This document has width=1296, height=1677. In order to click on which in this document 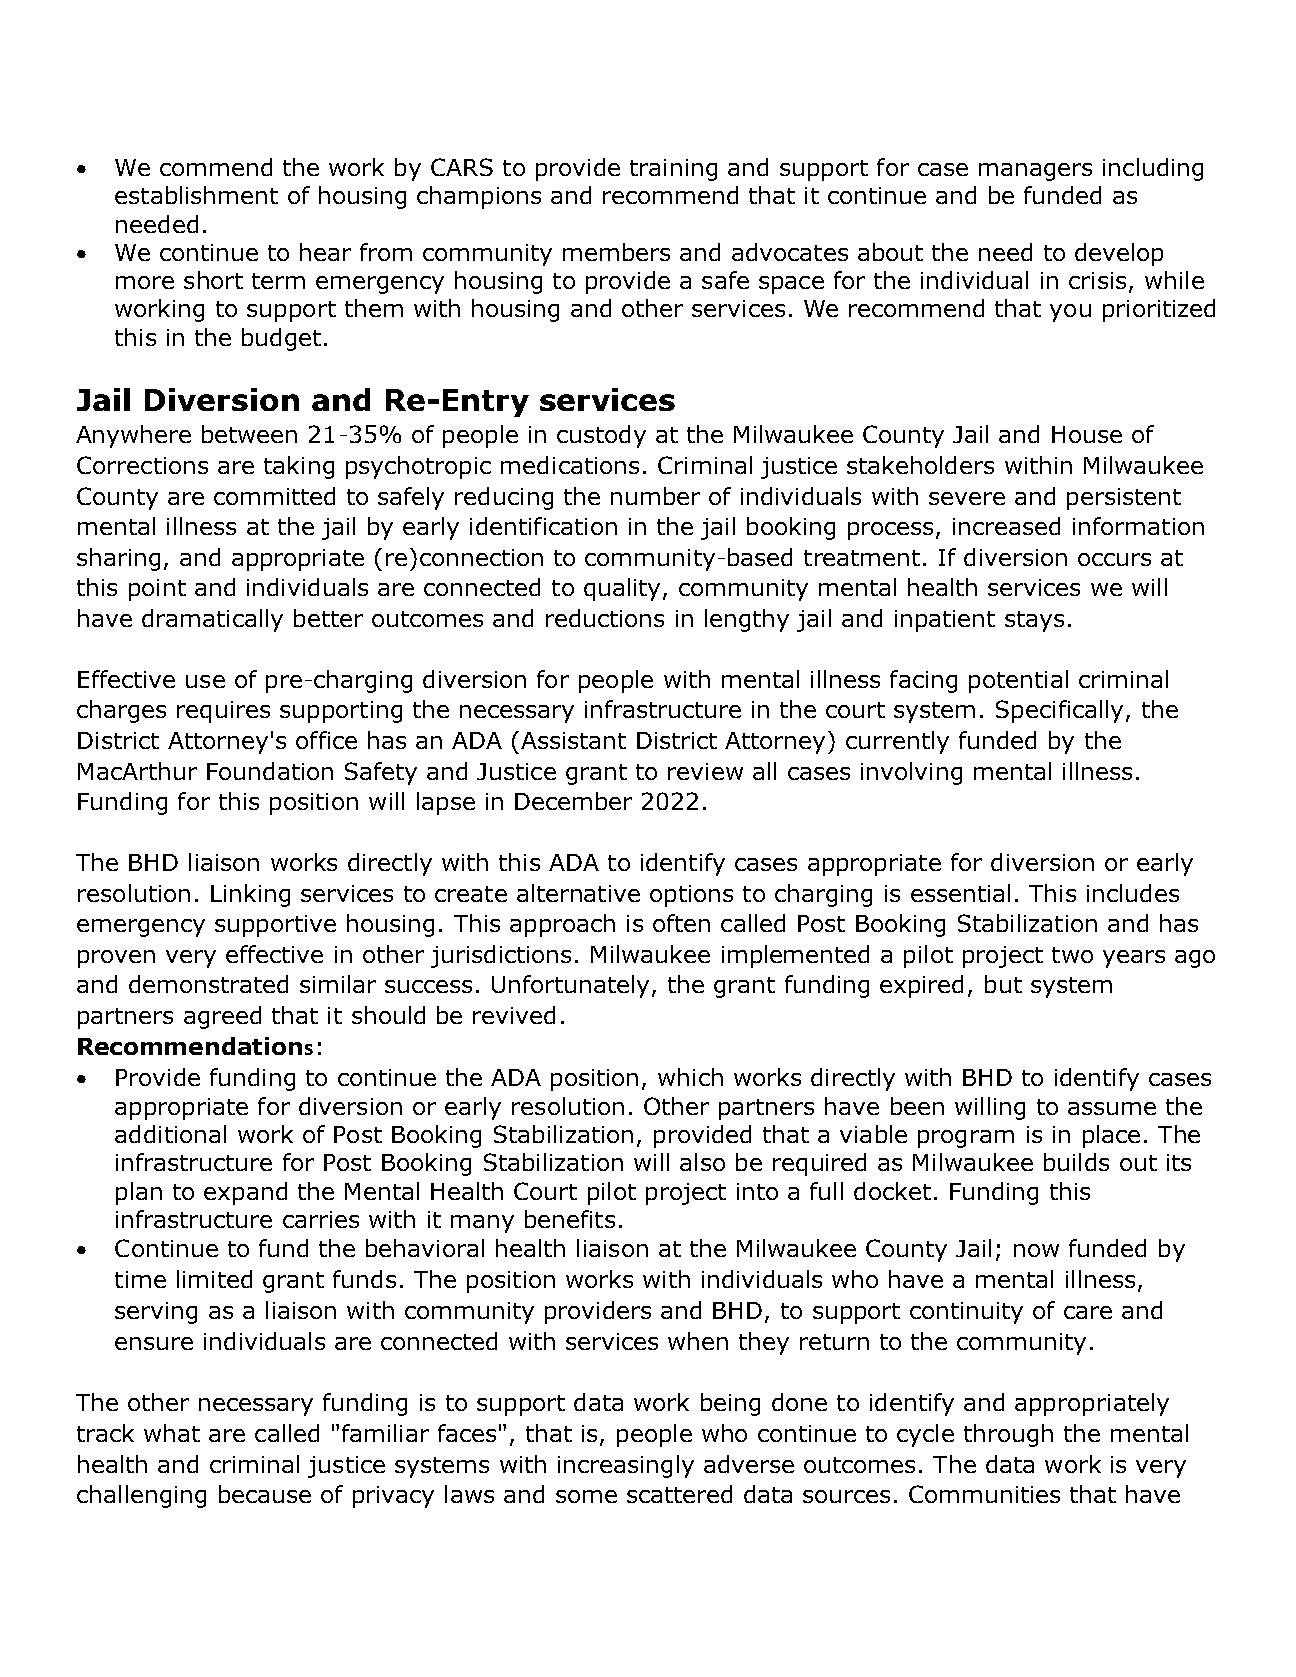, I will do `click(690, 1077)`.
